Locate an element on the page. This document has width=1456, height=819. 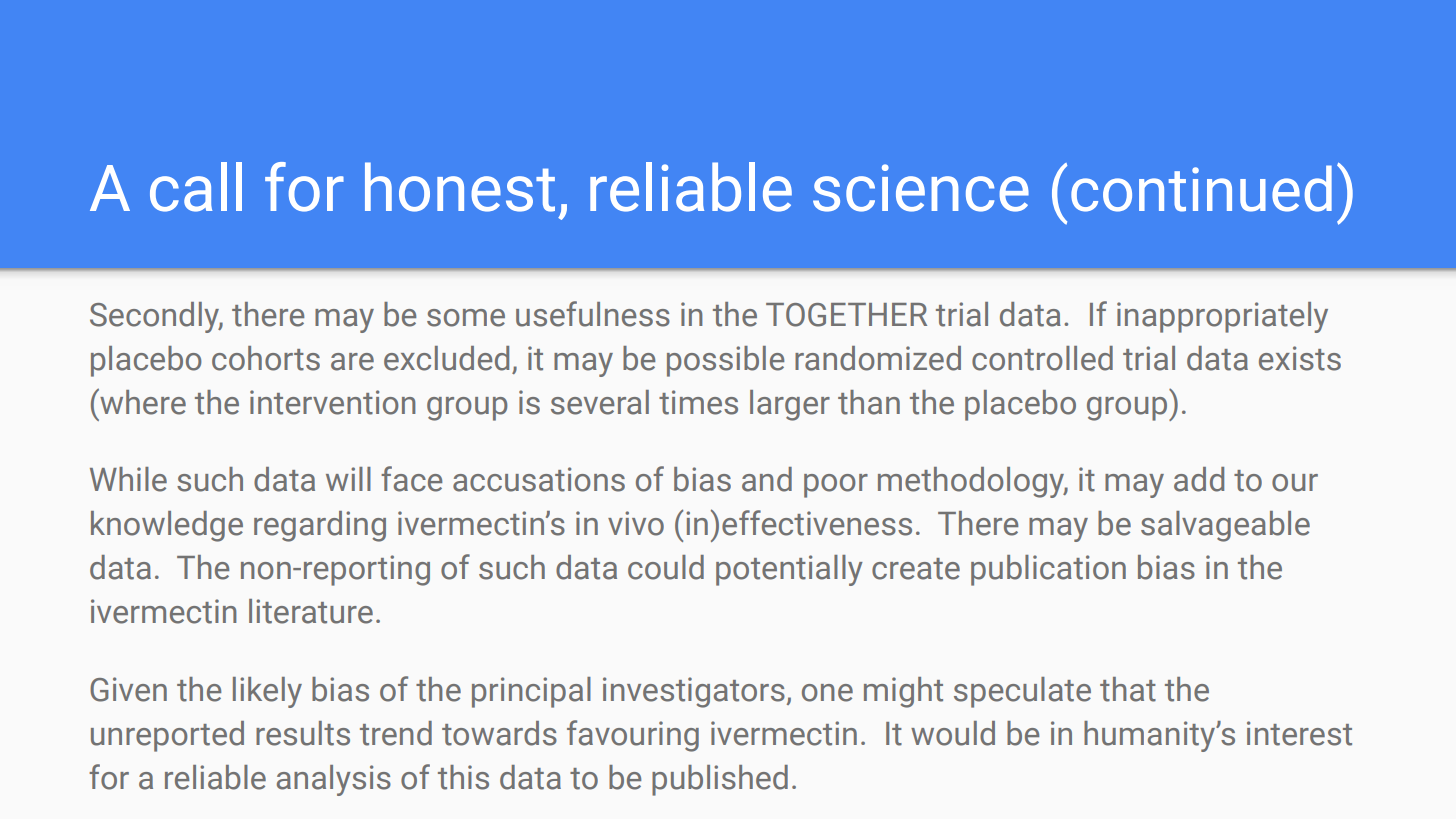
analysis is located at coordinates (334, 780).
